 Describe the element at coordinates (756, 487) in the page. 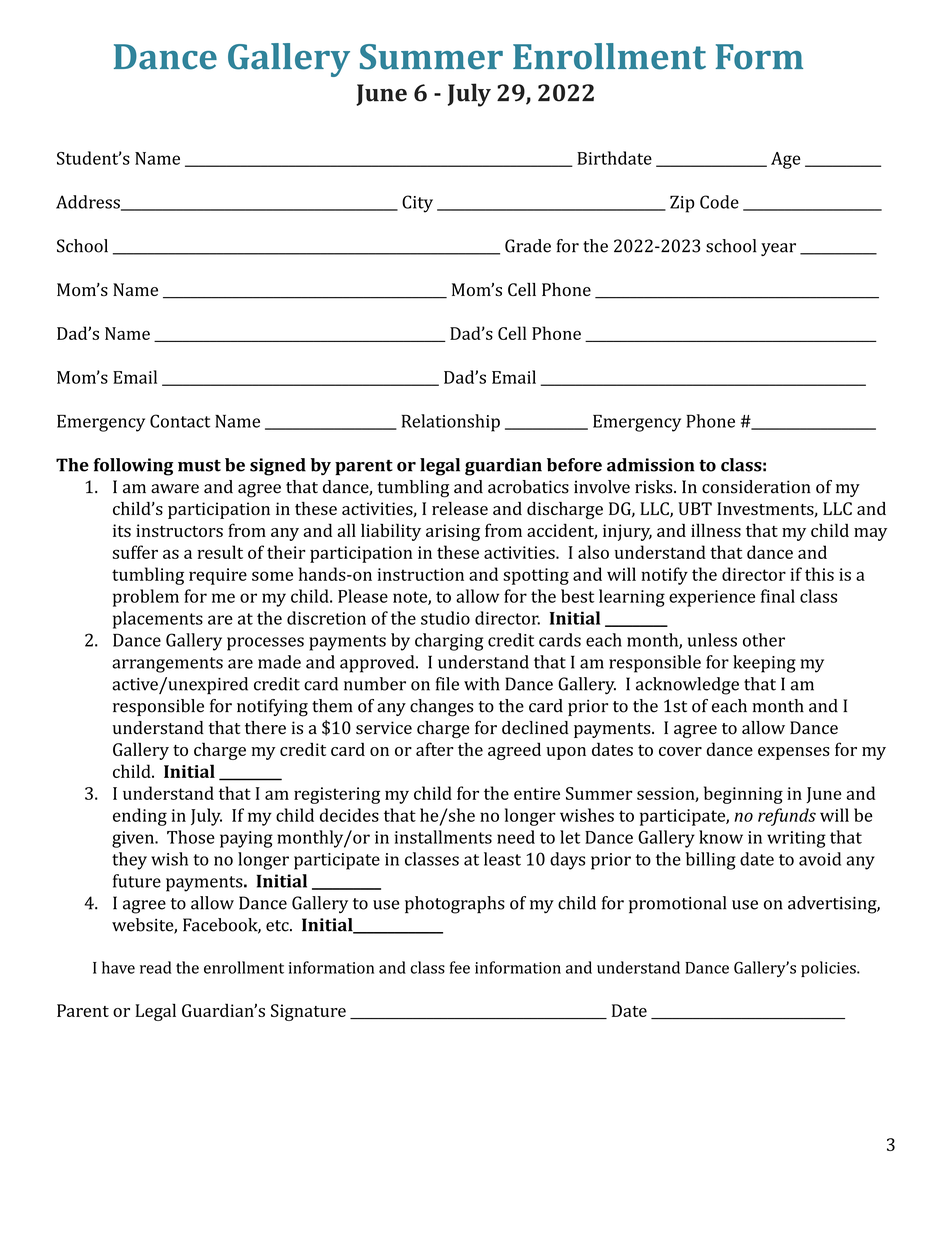

I see `consideration` at that location.
